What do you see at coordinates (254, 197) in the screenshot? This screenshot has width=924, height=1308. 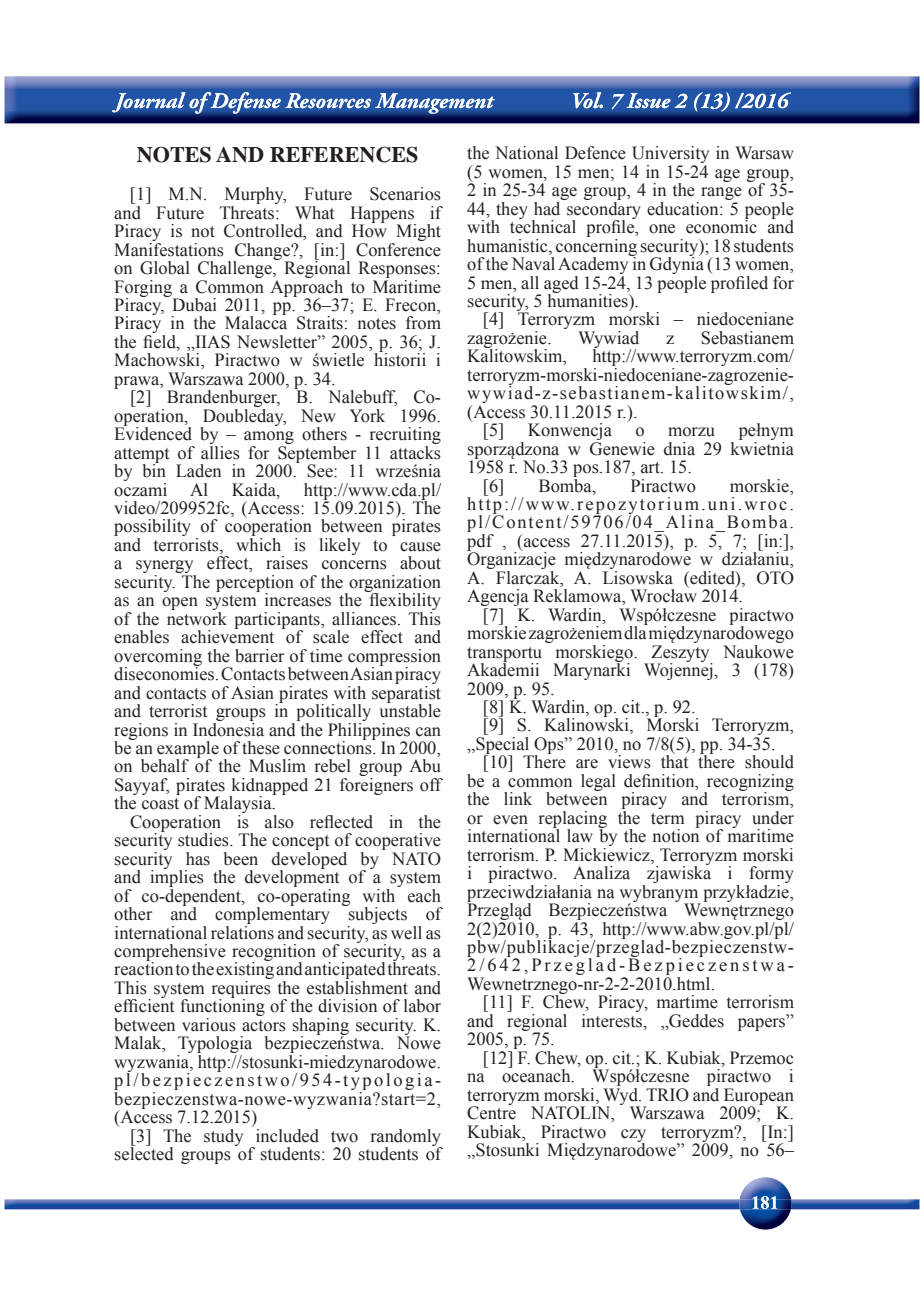 I see `Murphy` at bounding box center [254, 197].
